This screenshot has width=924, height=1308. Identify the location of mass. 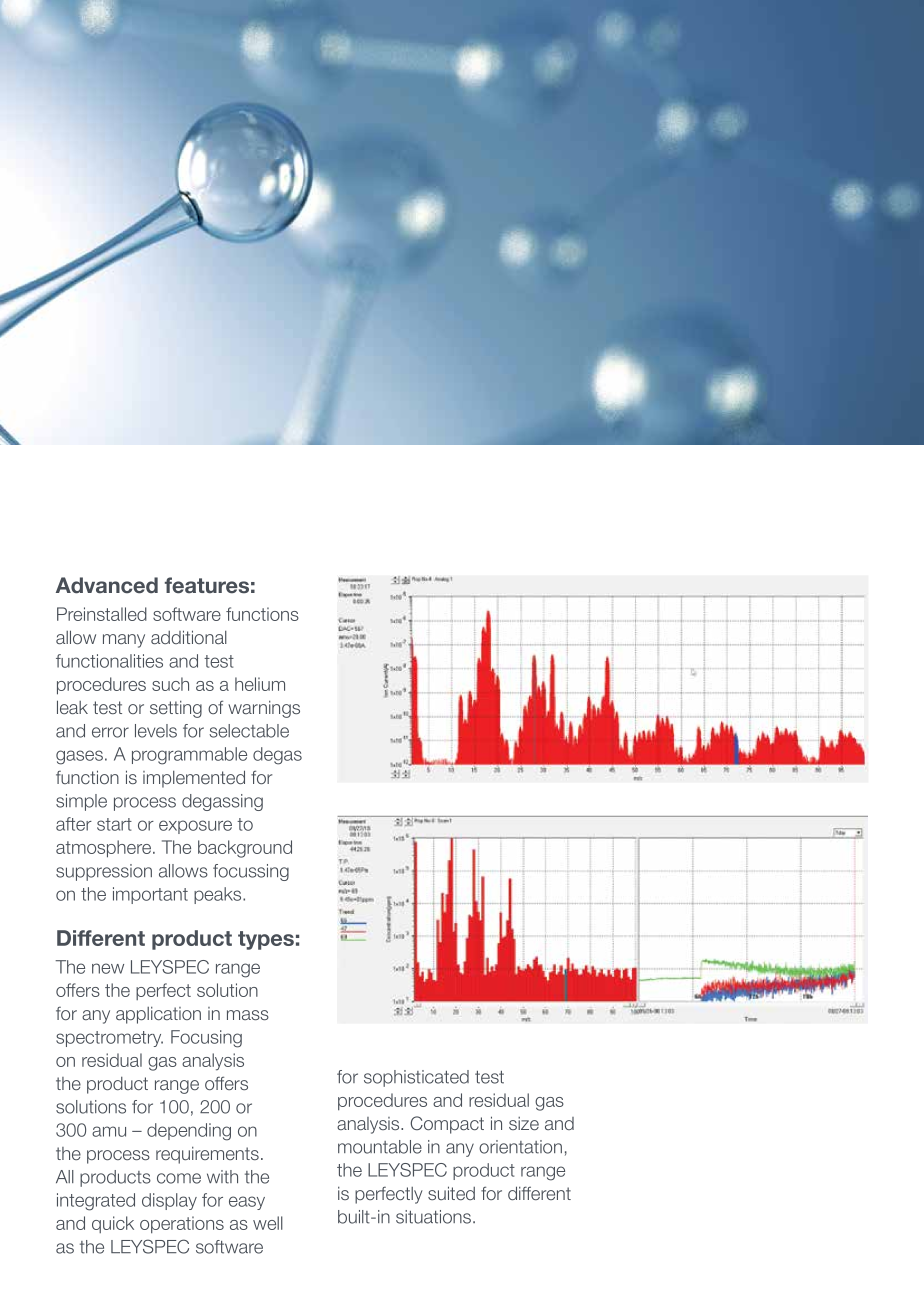
(248, 1015).
